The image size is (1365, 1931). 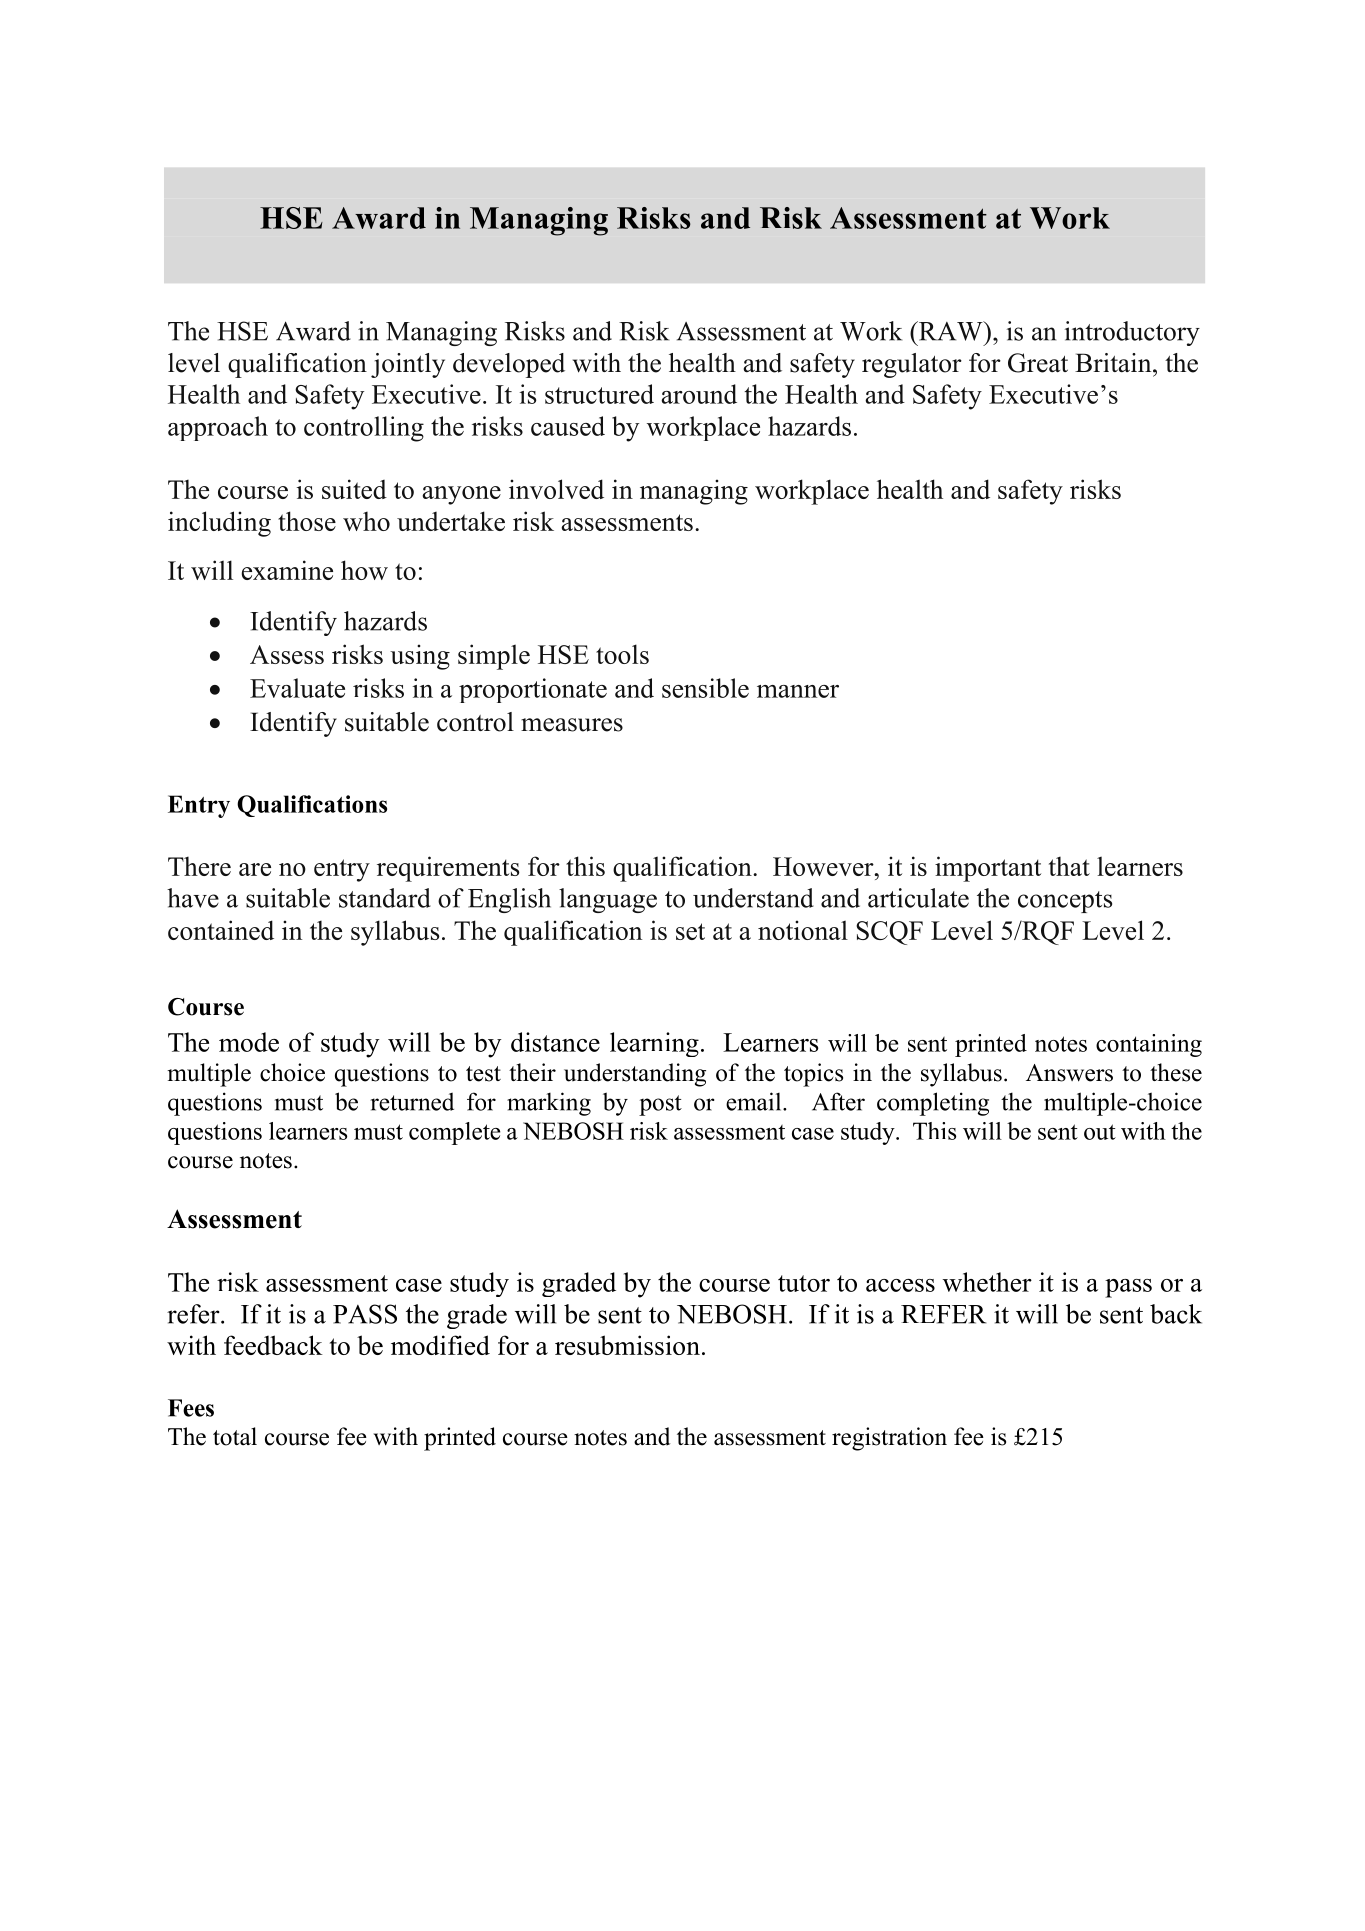 What do you see at coordinates (660, 1105) in the screenshot?
I see `post` at bounding box center [660, 1105].
